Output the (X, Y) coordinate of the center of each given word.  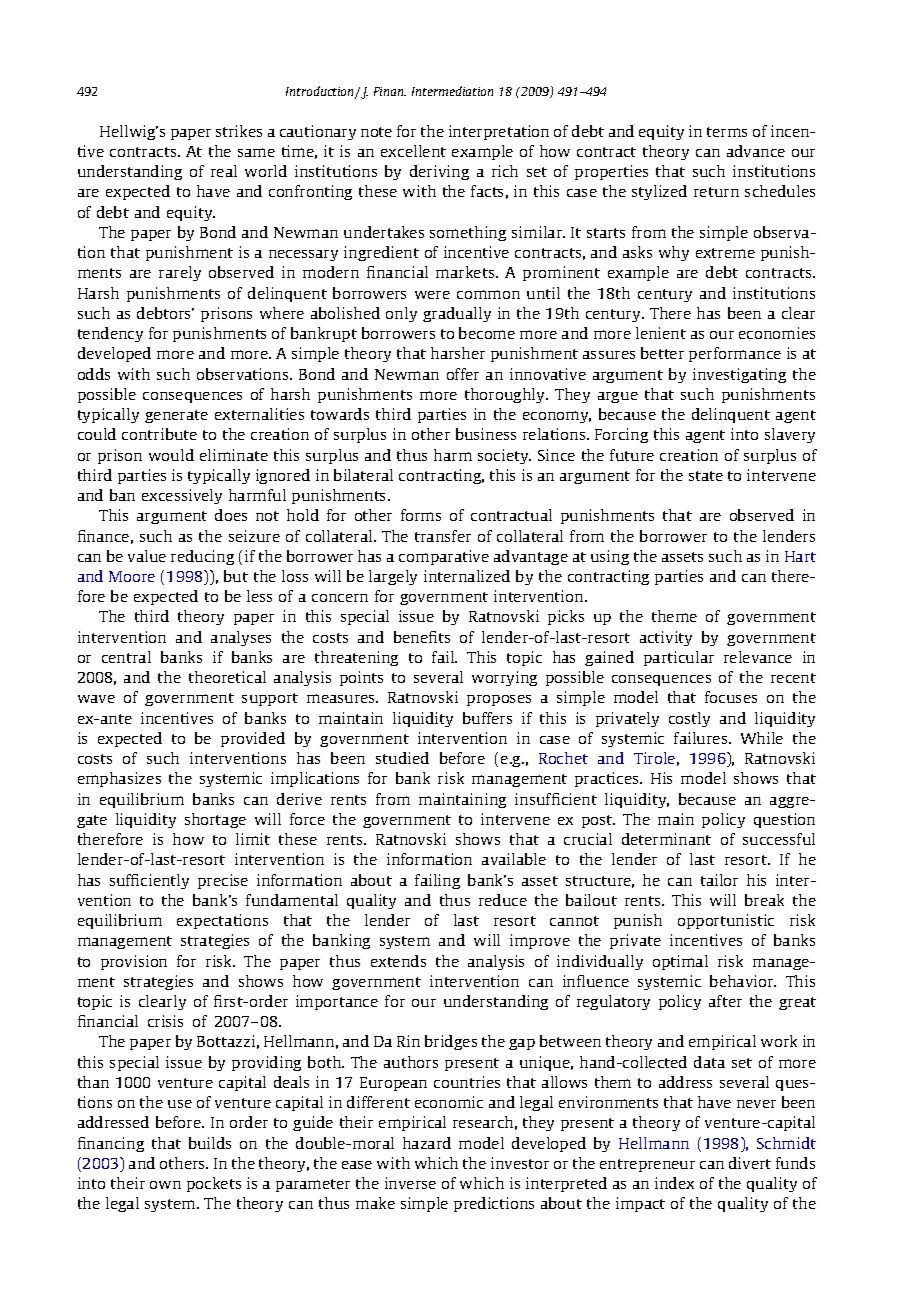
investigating (739, 375)
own (165, 1185)
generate (176, 416)
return (716, 192)
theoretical (227, 677)
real (224, 171)
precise (223, 881)
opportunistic (726, 921)
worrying (504, 678)
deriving (439, 172)
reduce (503, 900)
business (486, 434)
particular (679, 658)
